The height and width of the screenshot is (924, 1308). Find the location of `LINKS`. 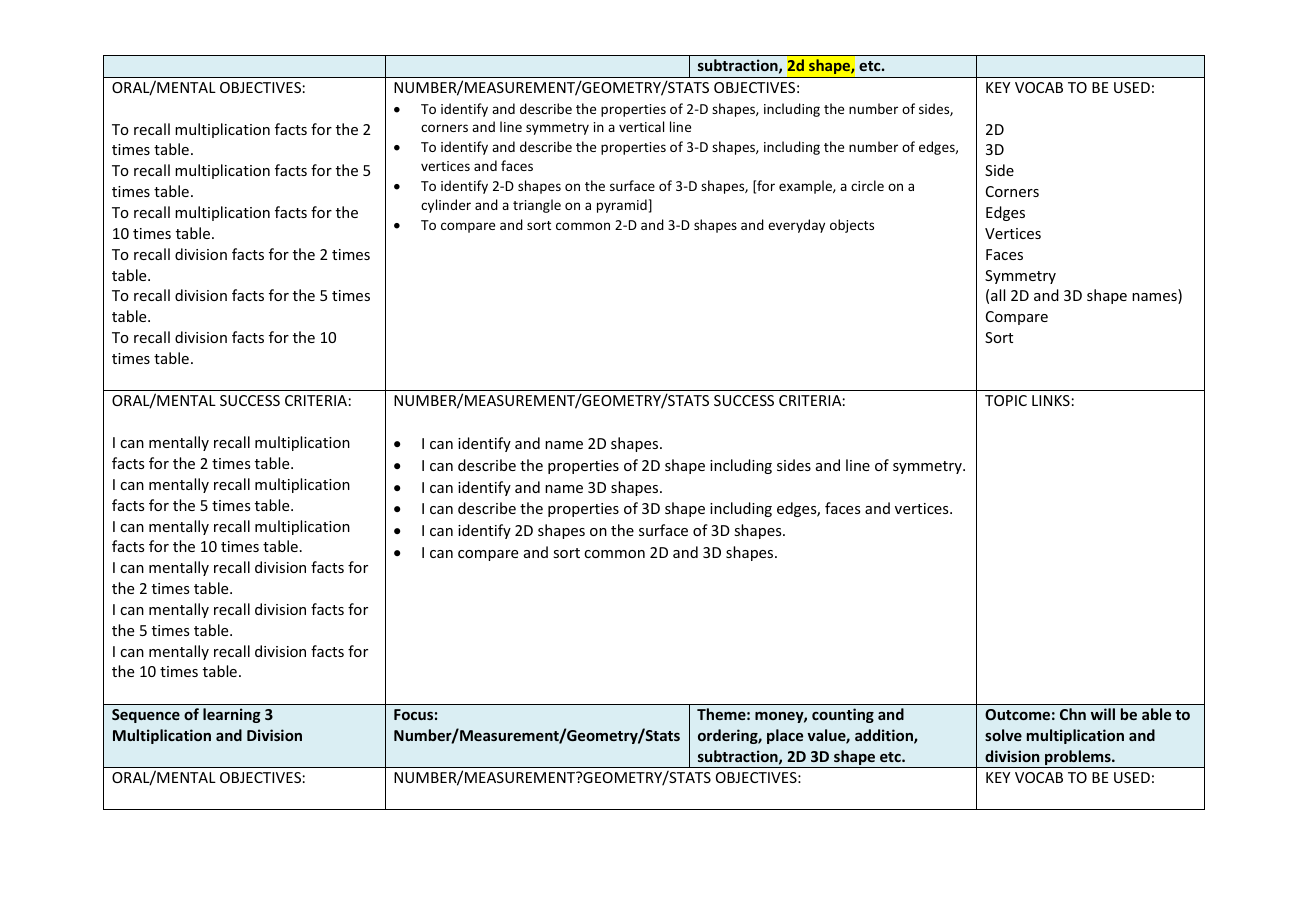

LINKS is located at coordinates (1051, 400).
